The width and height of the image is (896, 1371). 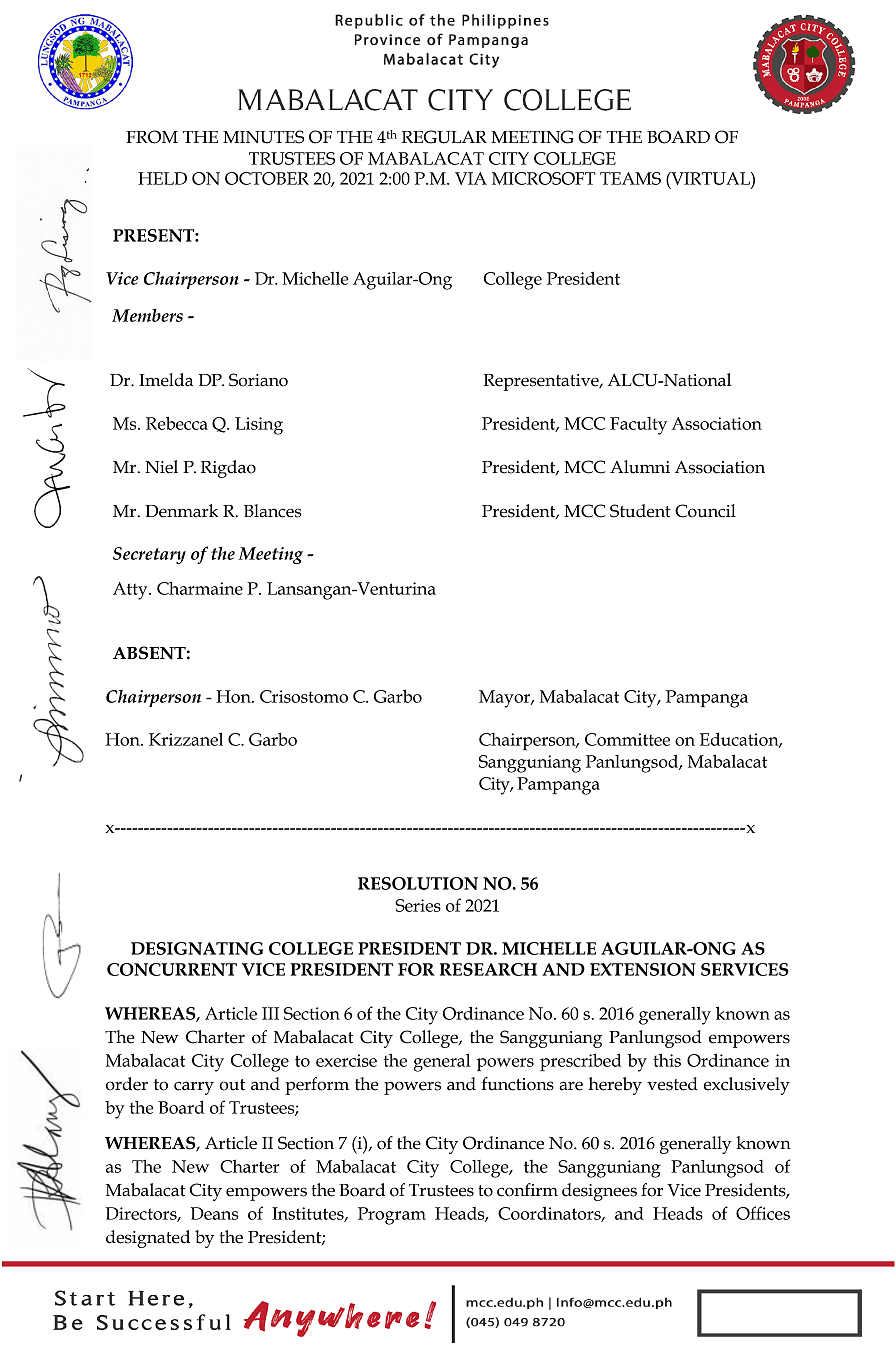 What do you see at coordinates (643, 969) in the image?
I see `EXTENSION` at bounding box center [643, 969].
